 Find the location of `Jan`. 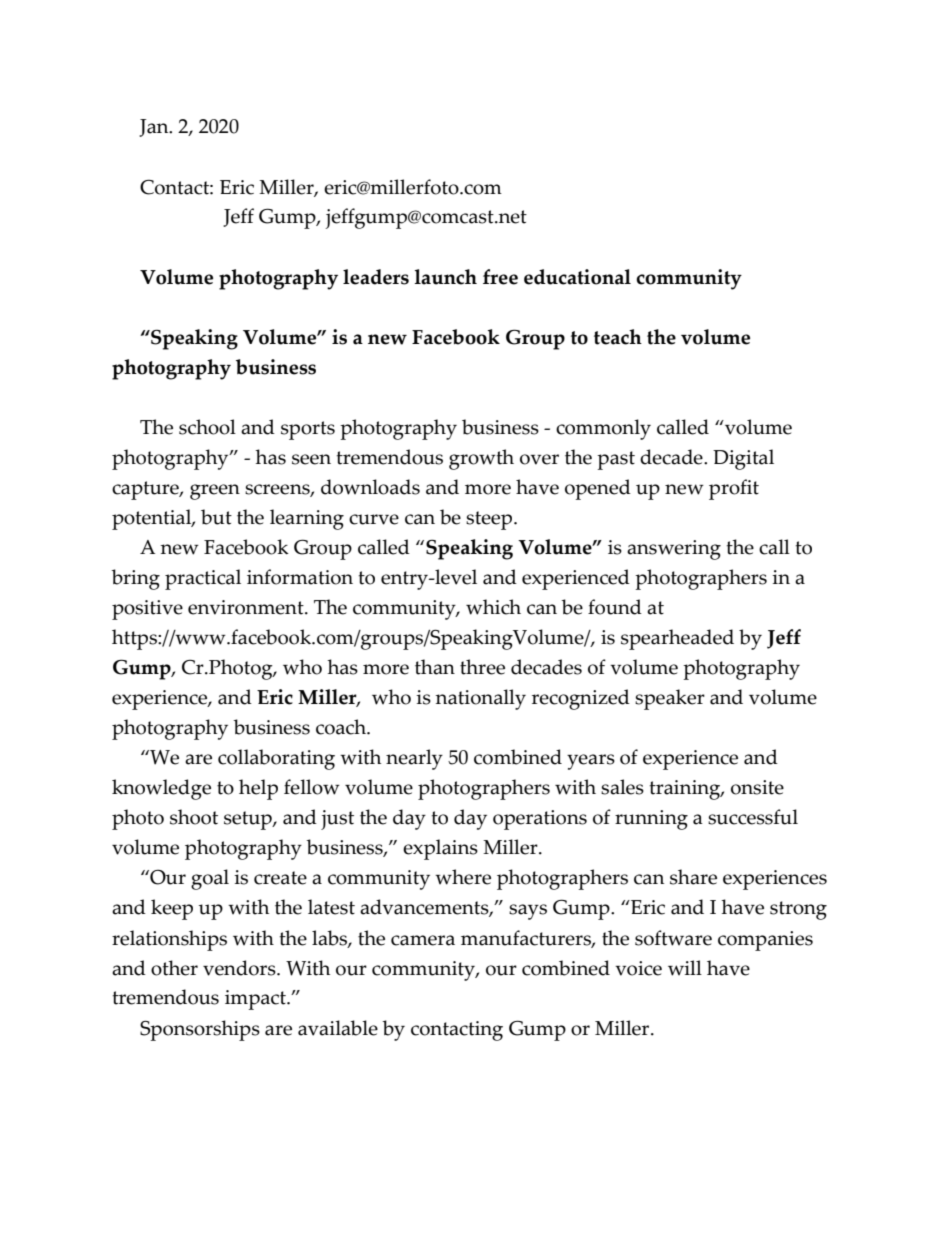

Jan is located at coordinates (155, 128).
